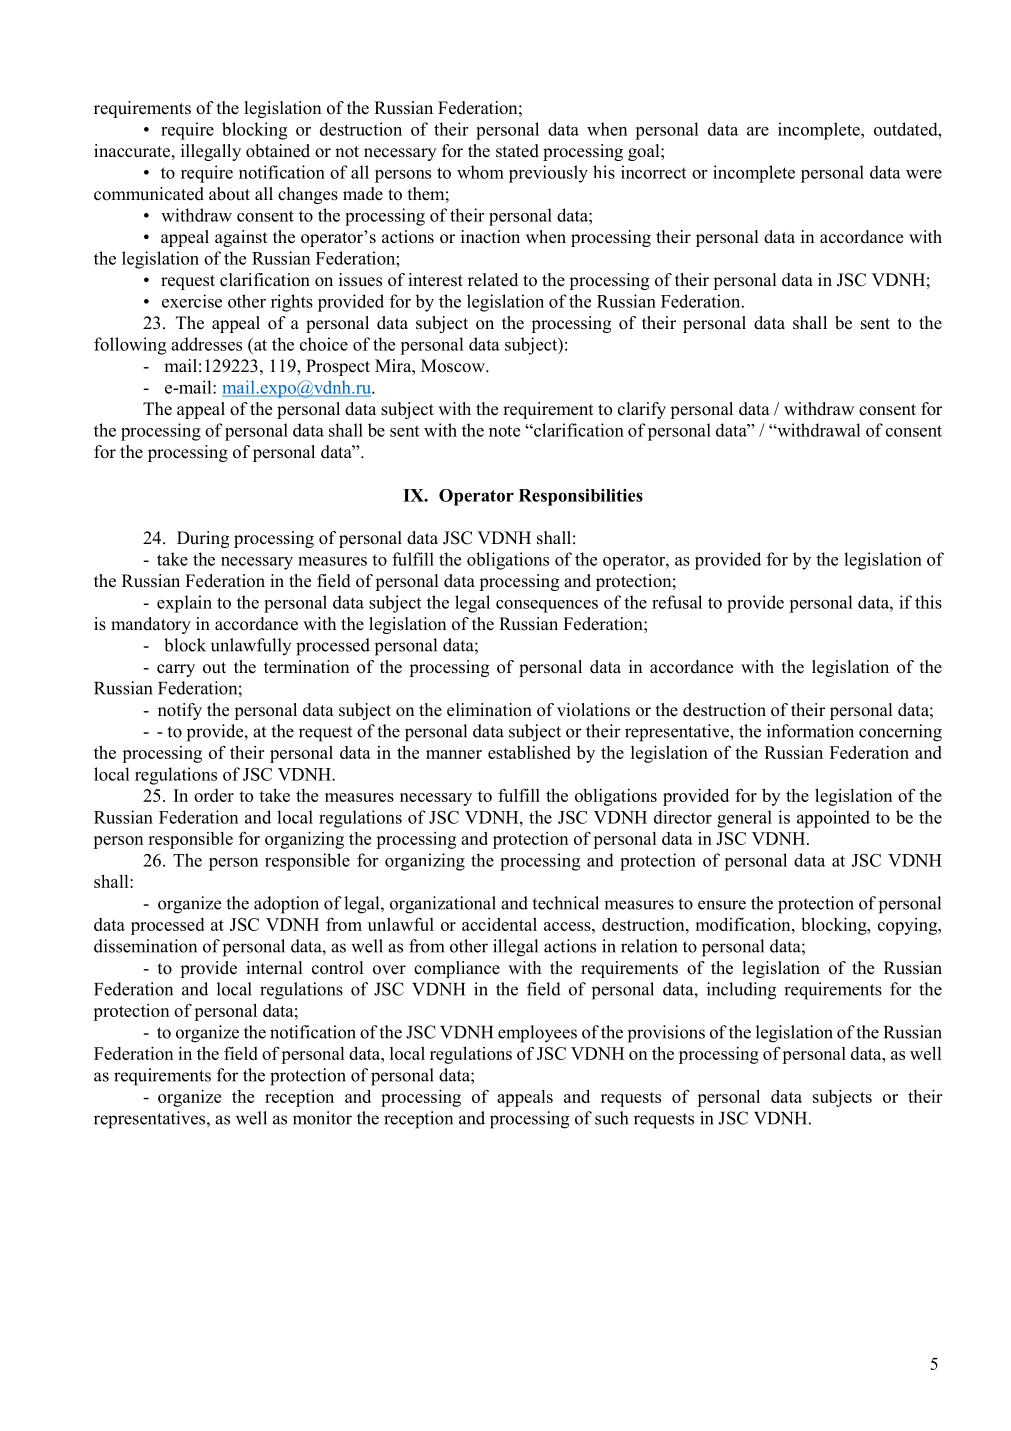 This image has width=1011, height=1431. I want to click on ensure, so click(722, 905).
